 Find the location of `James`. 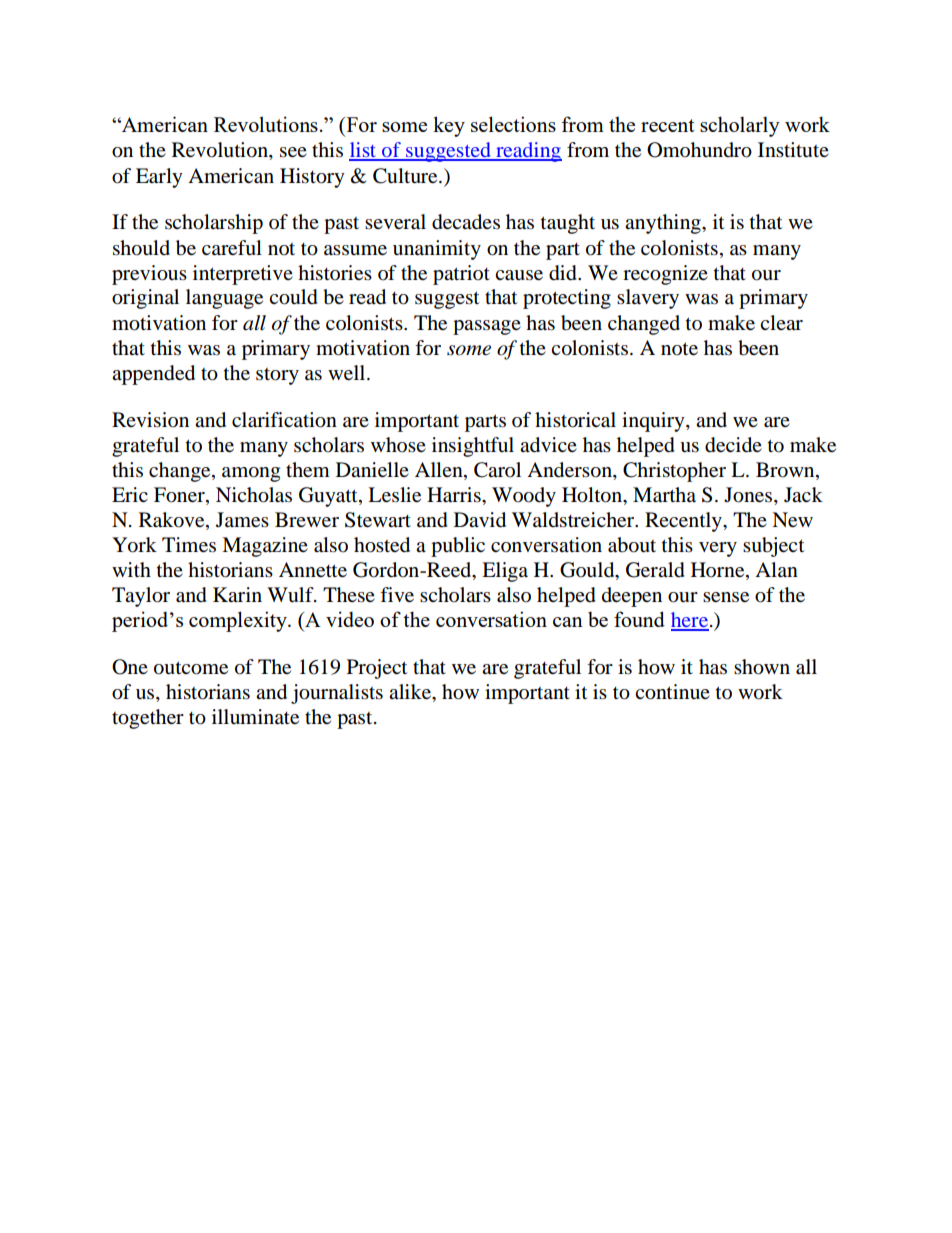

James is located at coordinates (242, 519).
